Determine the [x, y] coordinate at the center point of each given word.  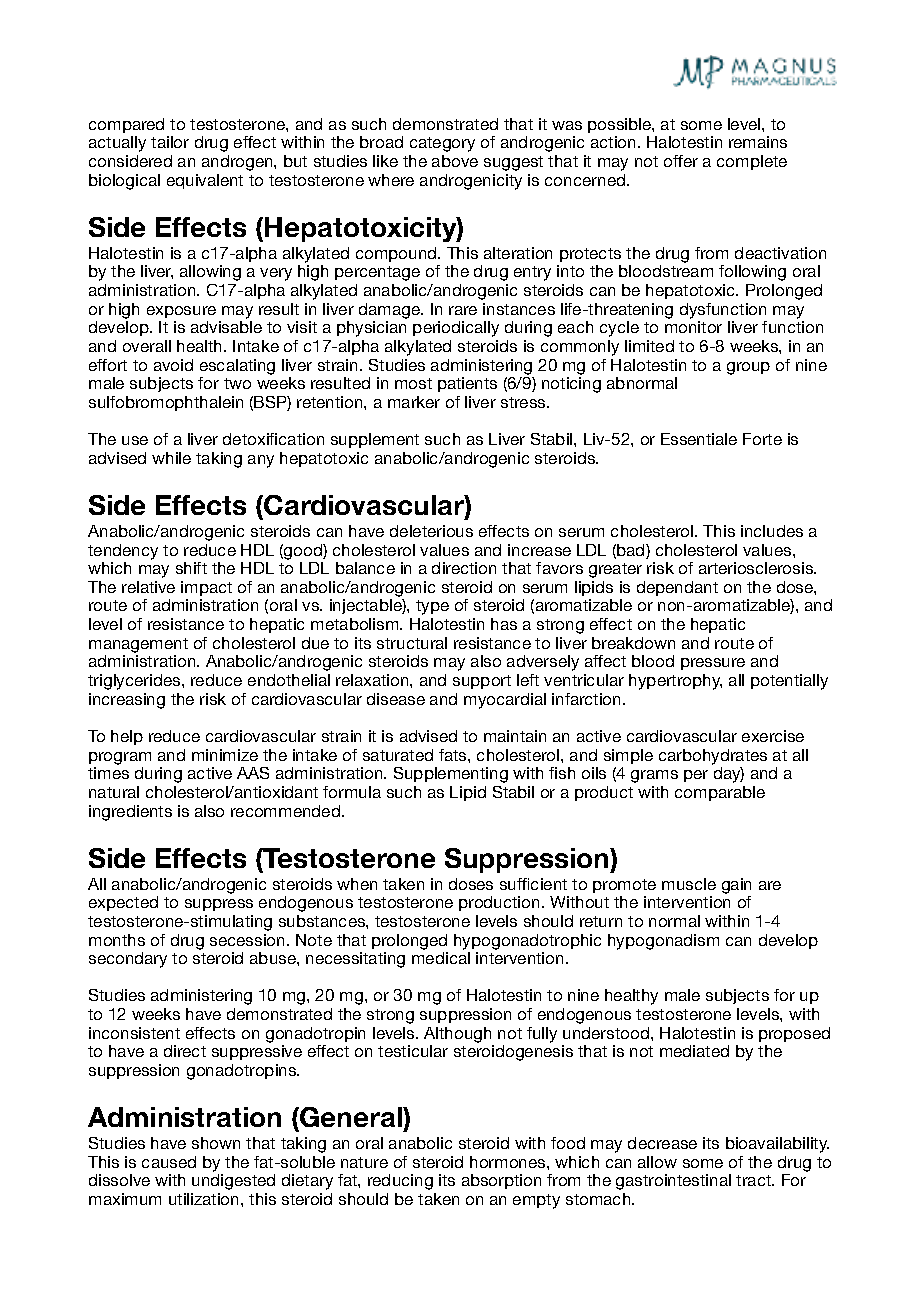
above [455, 161]
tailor [170, 142]
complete [752, 162]
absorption [501, 1181]
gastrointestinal [673, 1182]
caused [169, 1162]
